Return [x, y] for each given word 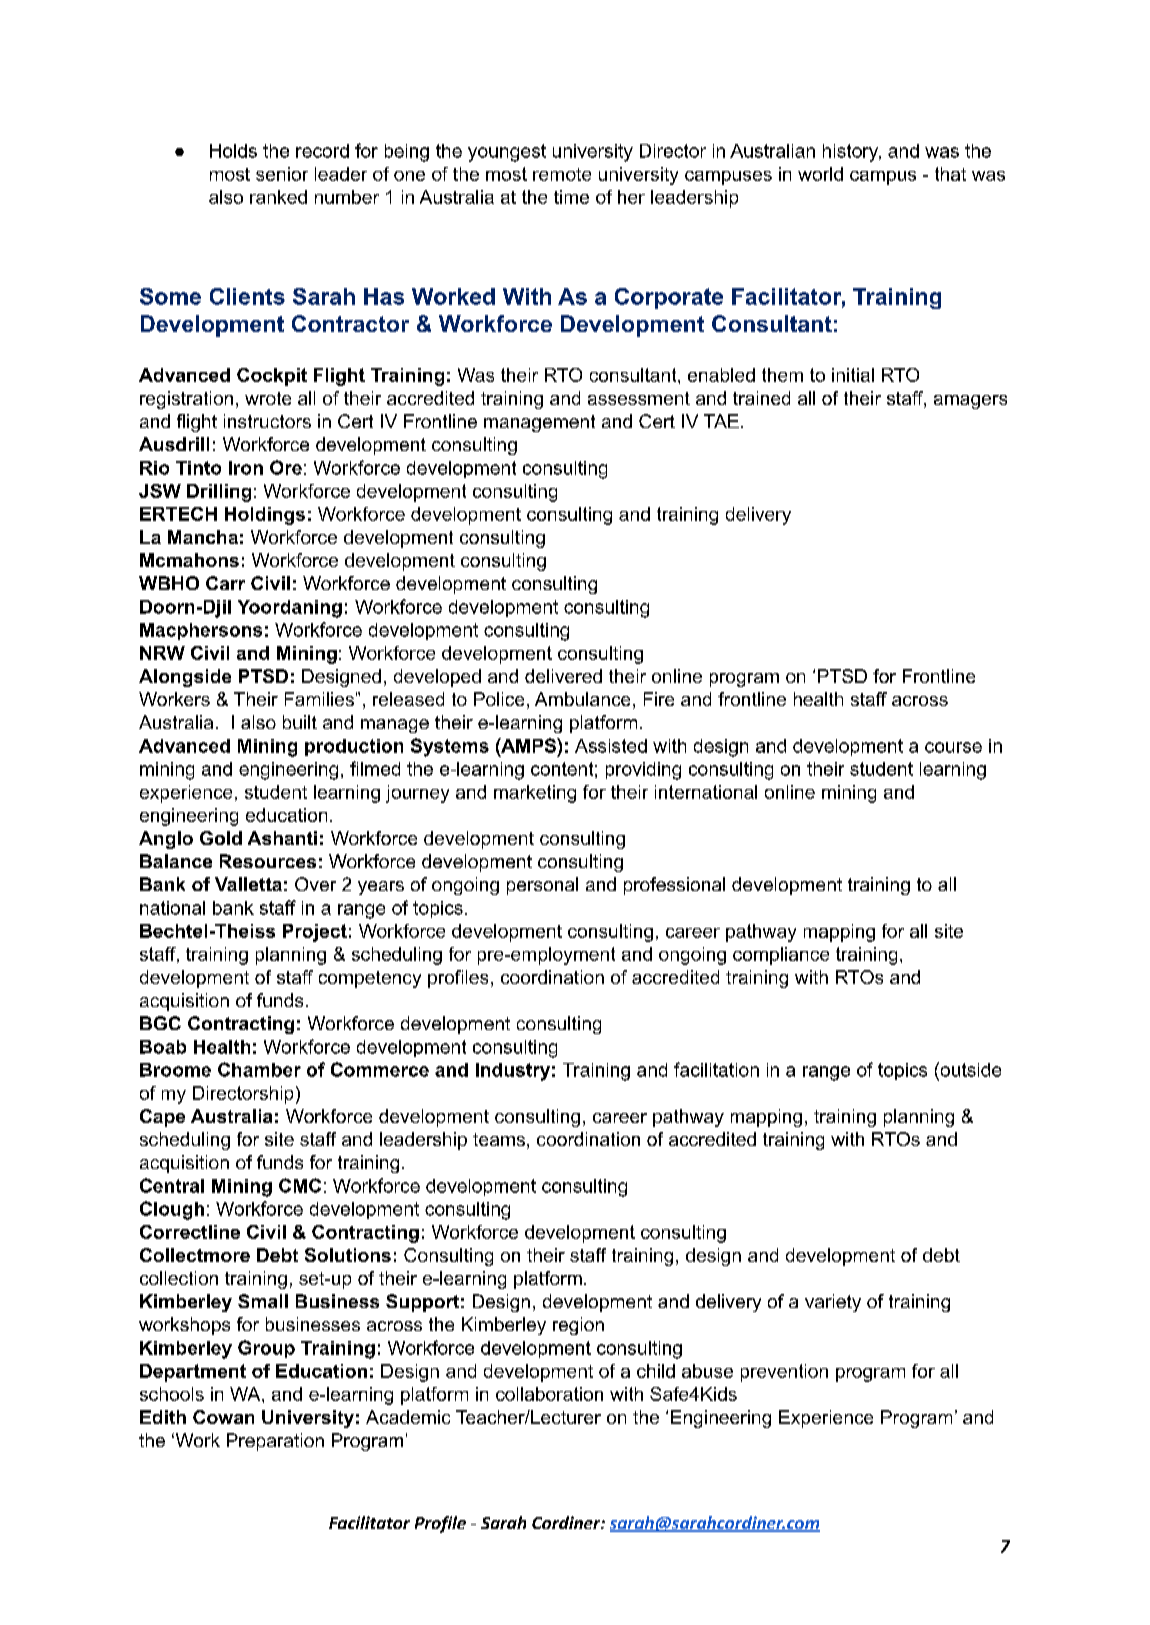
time [571, 197]
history [852, 153]
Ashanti [282, 838]
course [953, 747]
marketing [535, 794]
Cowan [223, 1417]
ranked [278, 197]
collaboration [549, 1394]
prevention [784, 1373]
